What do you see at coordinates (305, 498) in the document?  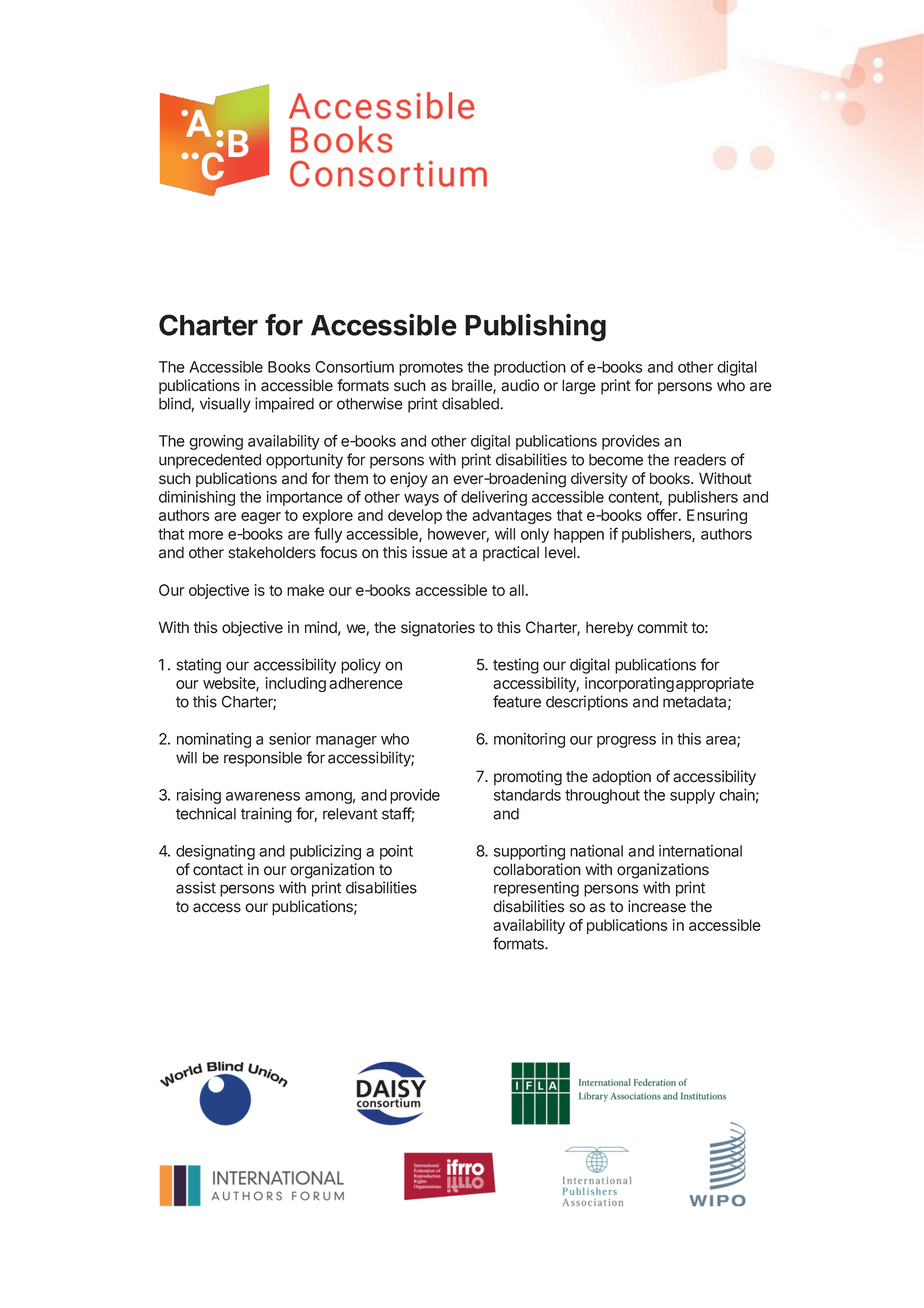 I see `importance` at bounding box center [305, 498].
